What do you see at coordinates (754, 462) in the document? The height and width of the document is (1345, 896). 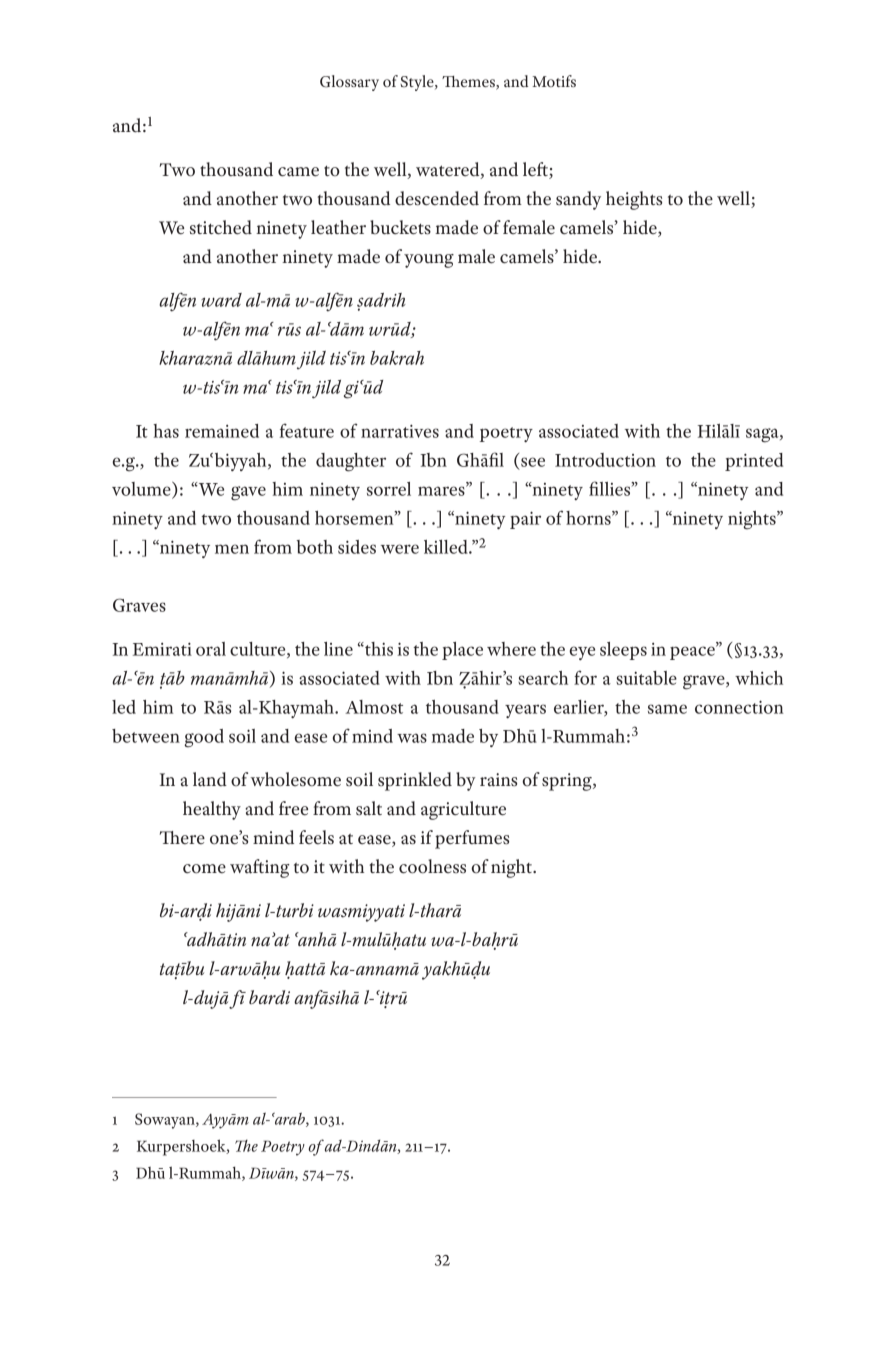 I see `printed` at bounding box center [754, 462].
